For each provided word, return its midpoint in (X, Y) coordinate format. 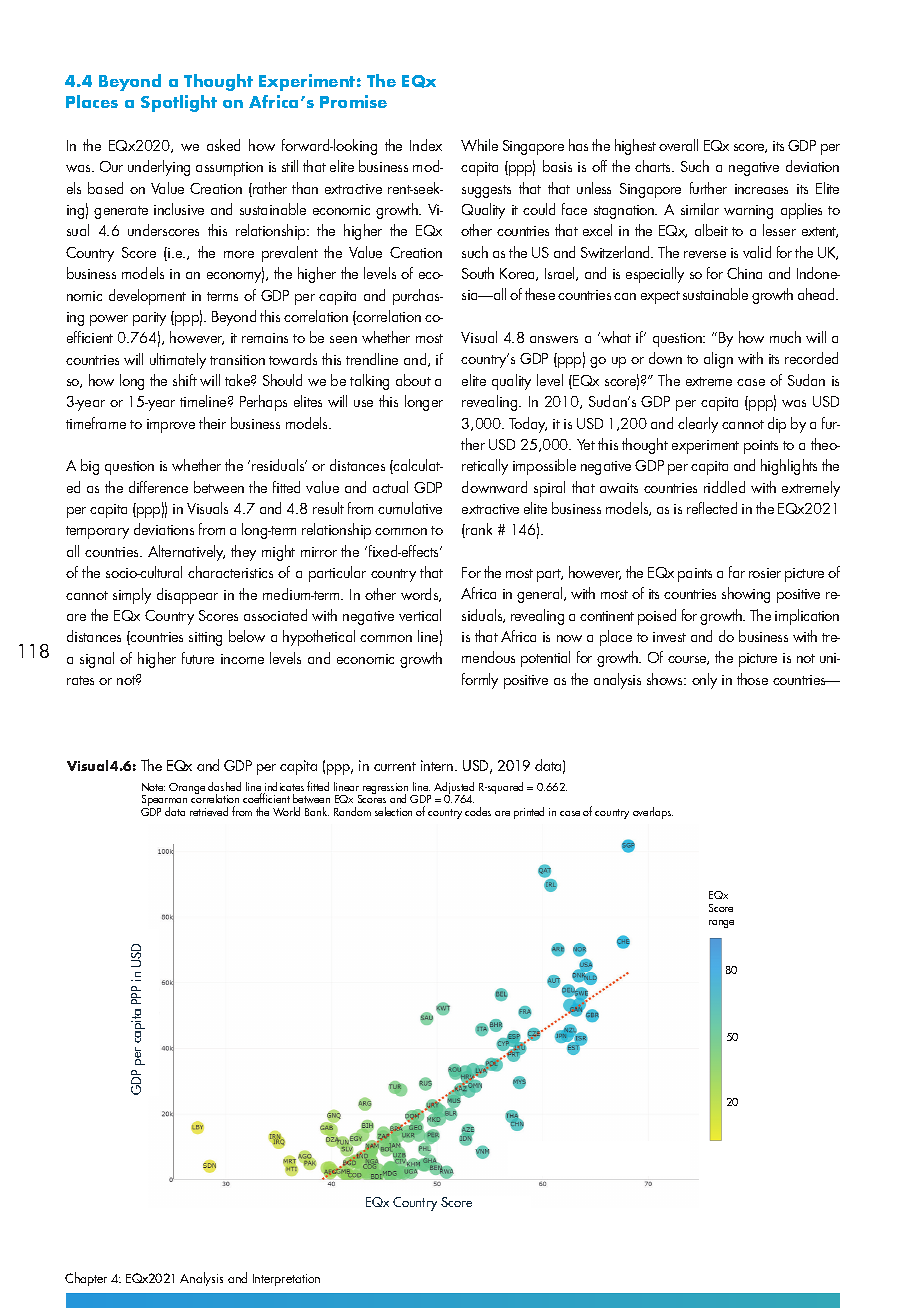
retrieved (209, 811)
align (718, 360)
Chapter (86, 1279)
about (413, 380)
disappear (187, 596)
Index (426, 145)
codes (478, 811)
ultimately (178, 361)
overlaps (653, 813)
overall (678, 145)
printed (529, 813)
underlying (159, 168)
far (737, 572)
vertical (420, 615)
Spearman (164, 802)
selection (393, 811)
